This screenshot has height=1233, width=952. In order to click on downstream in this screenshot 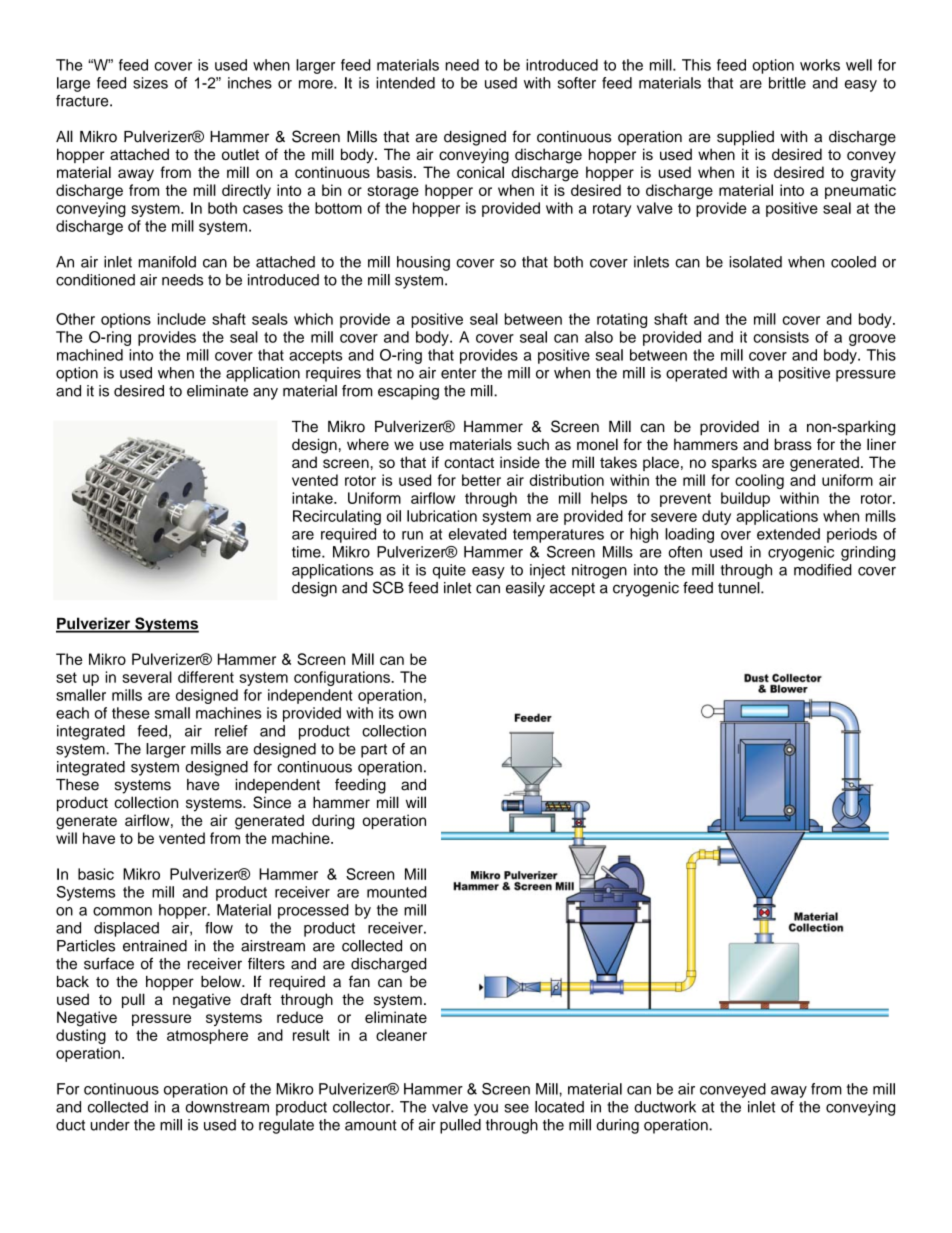, I will do `click(227, 1107)`.
